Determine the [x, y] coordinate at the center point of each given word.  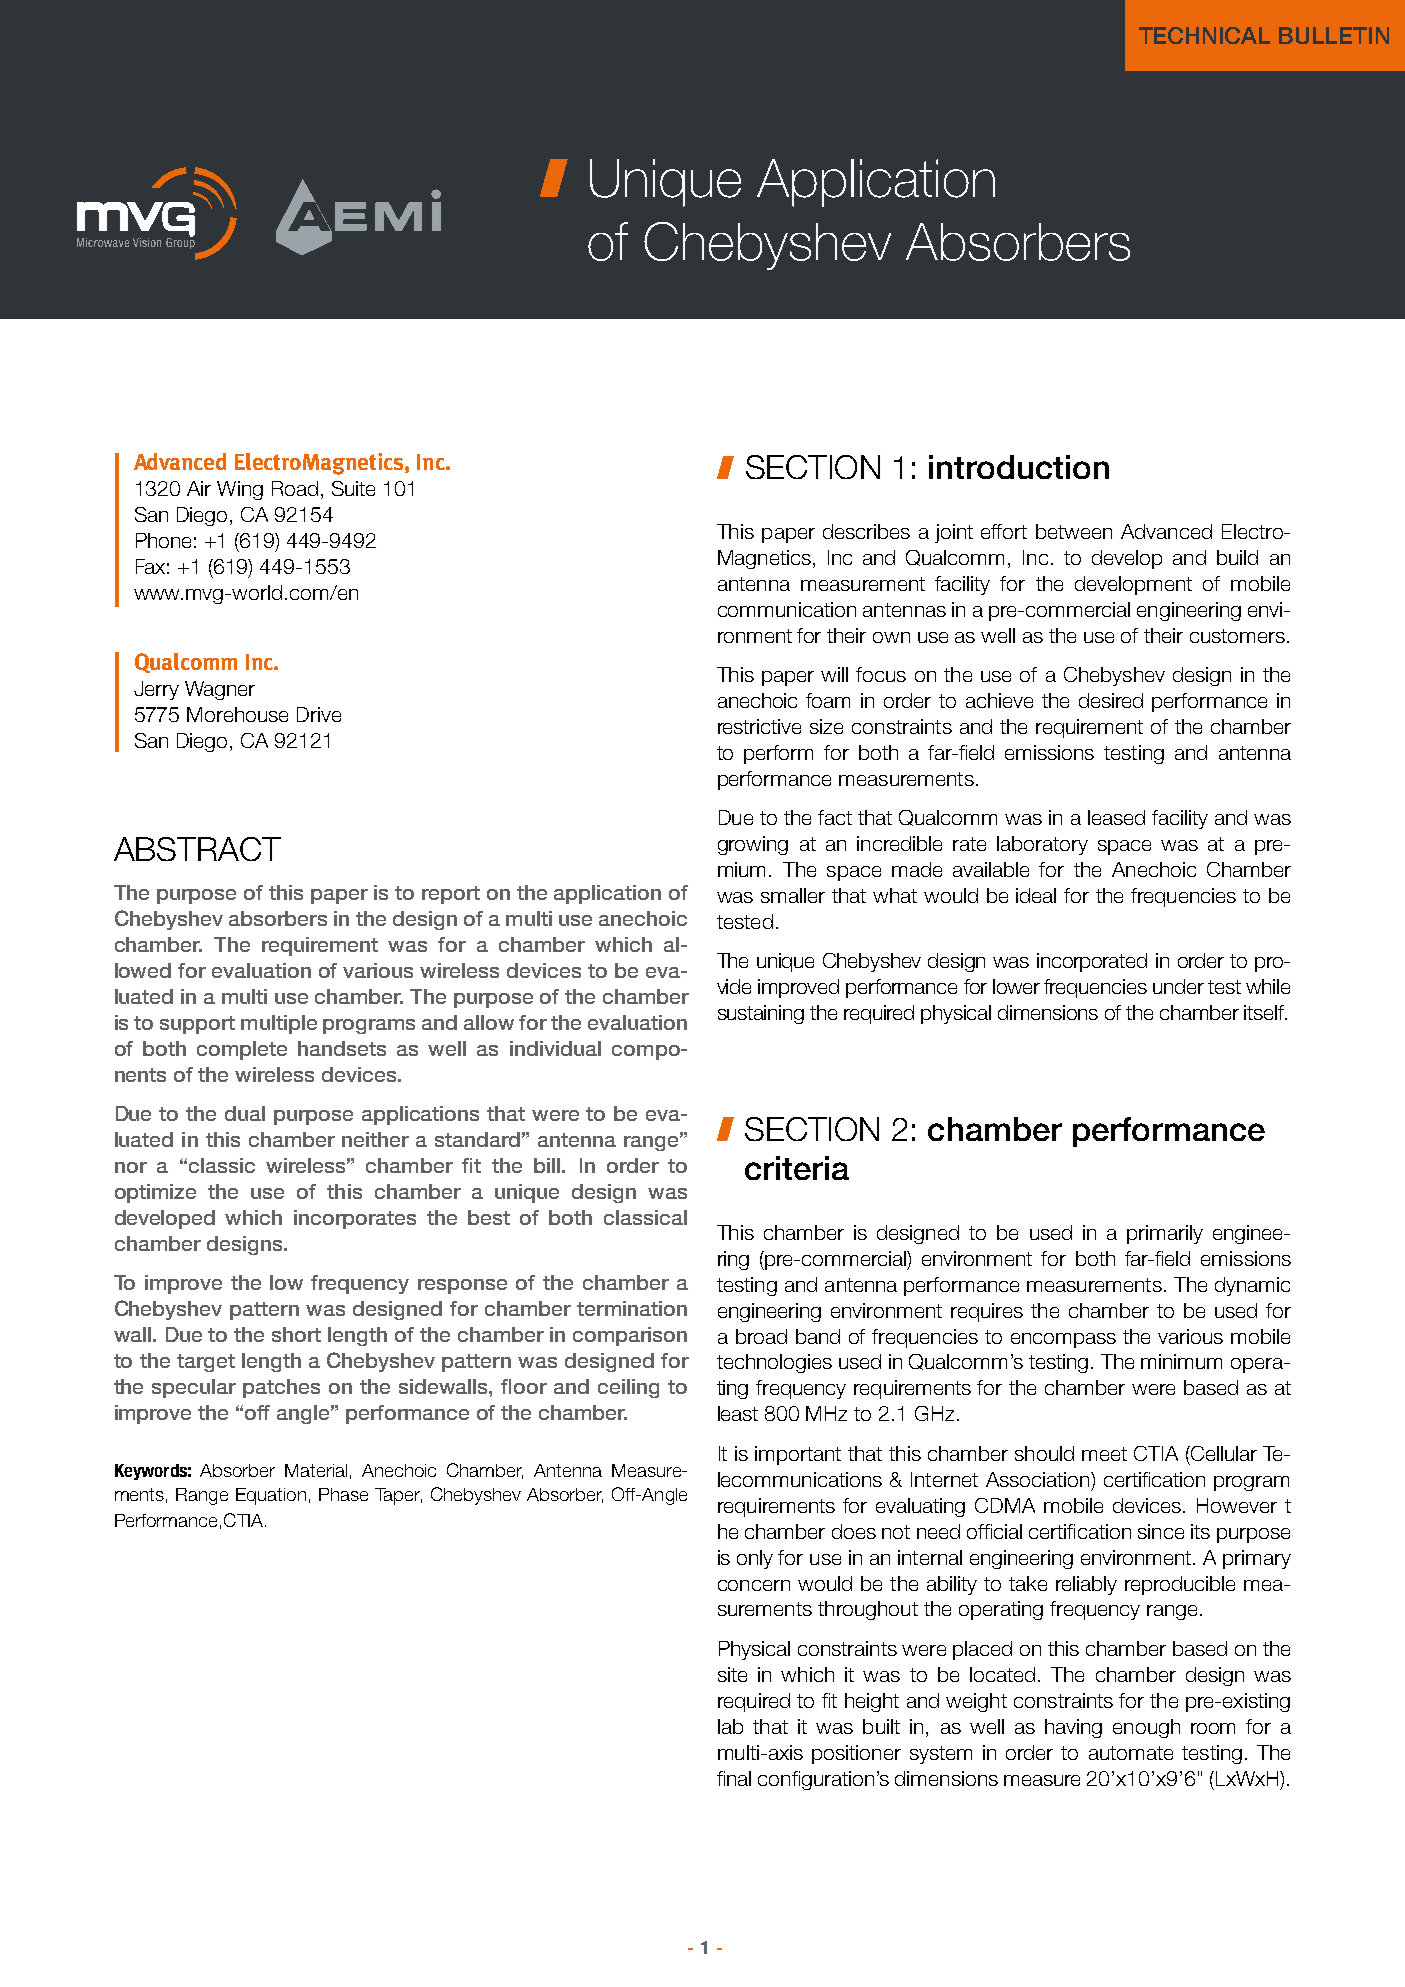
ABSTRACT [197, 849]
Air [199, 488]
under [1178, 986]
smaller [793, 895]
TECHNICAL [1204, 35]
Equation [271, 1496]
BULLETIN [1334, 35]
